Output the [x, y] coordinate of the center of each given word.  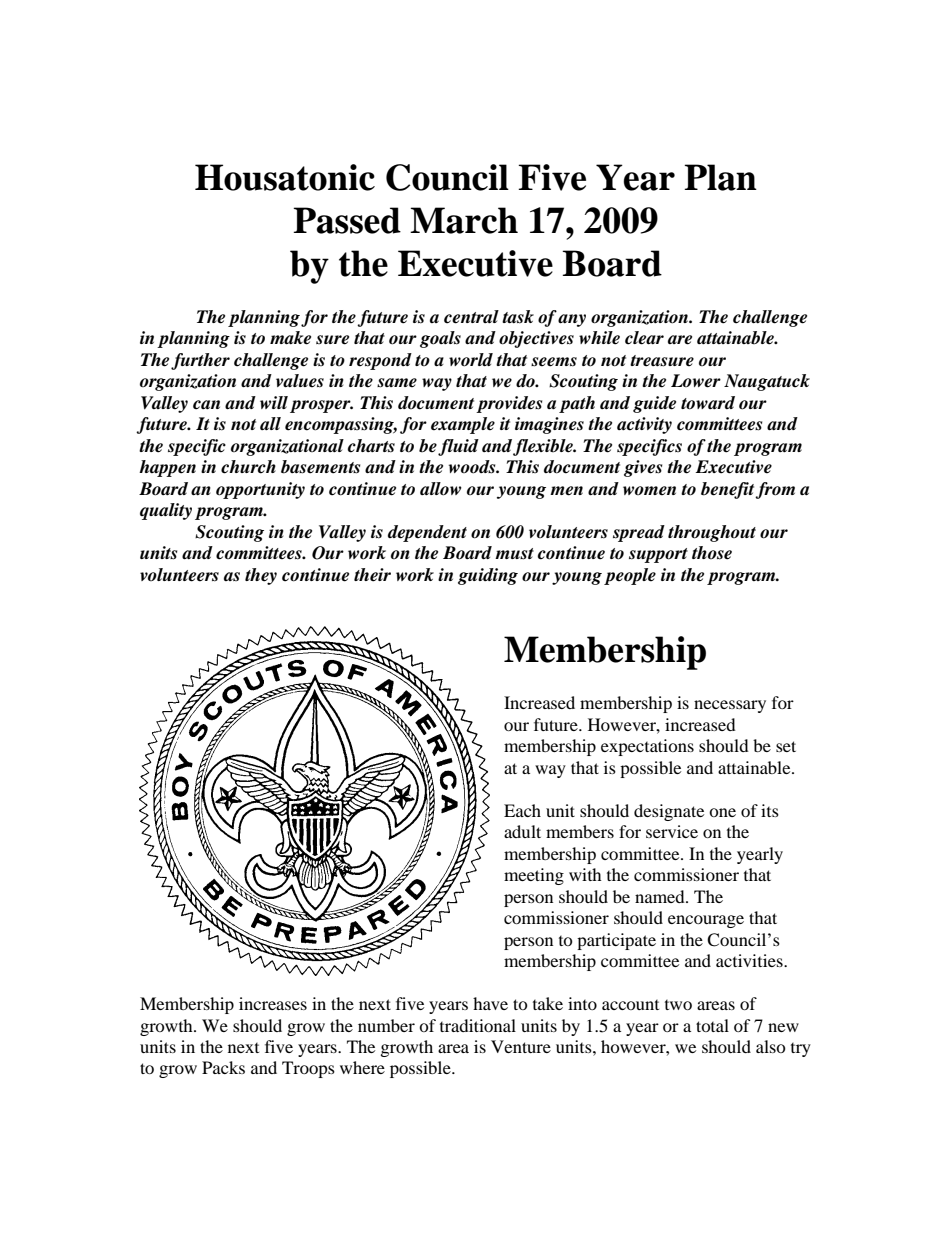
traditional [478, 1025]
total [712, 1025]
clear [644, 338]
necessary [730, 706]
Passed [347, 220]
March [464, 220]
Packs [223, 1067]
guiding [488, 576]
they [261, 576]
